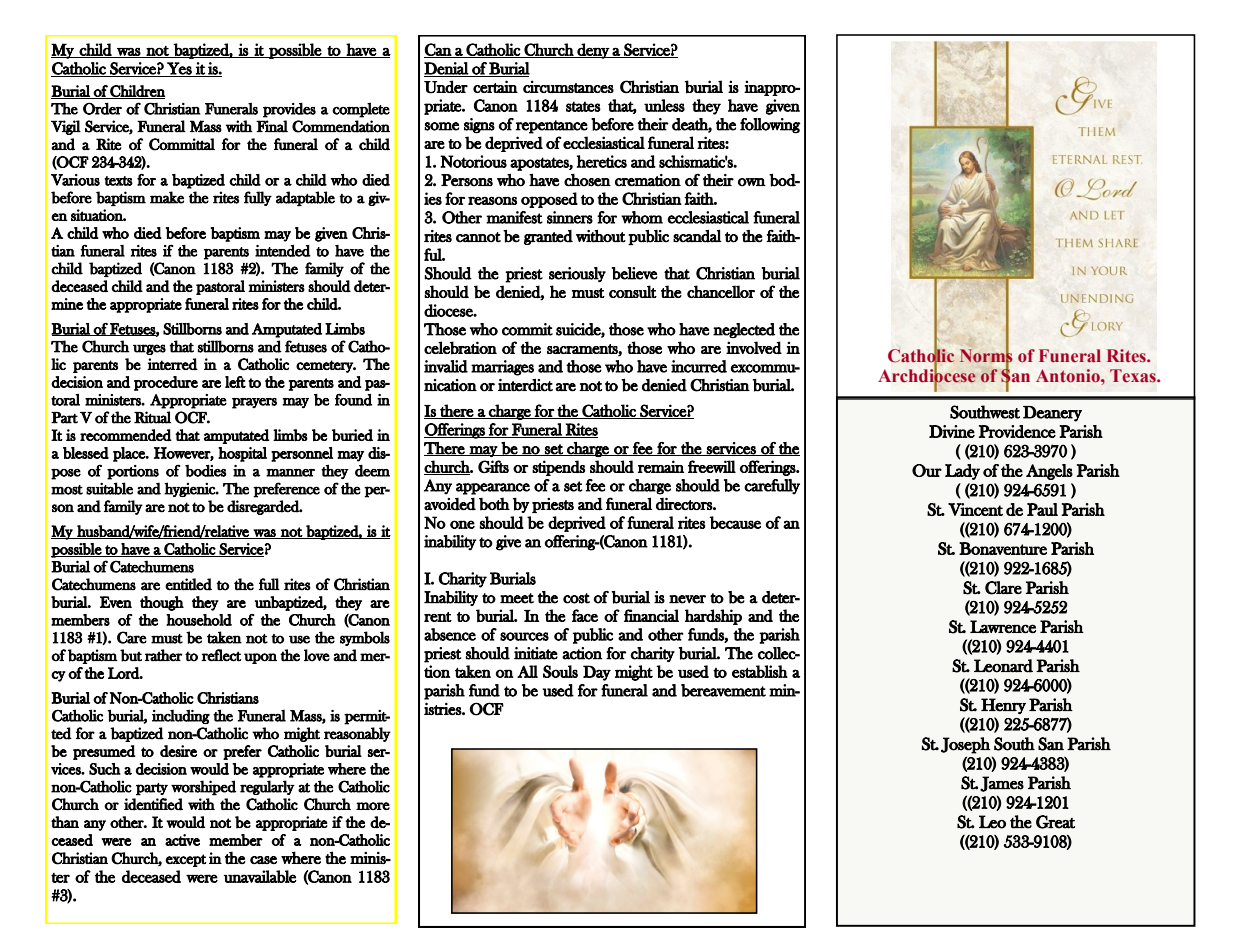 The height and width of the screenshot is (952, 1233). I want to click on following, so click(770, 125).
